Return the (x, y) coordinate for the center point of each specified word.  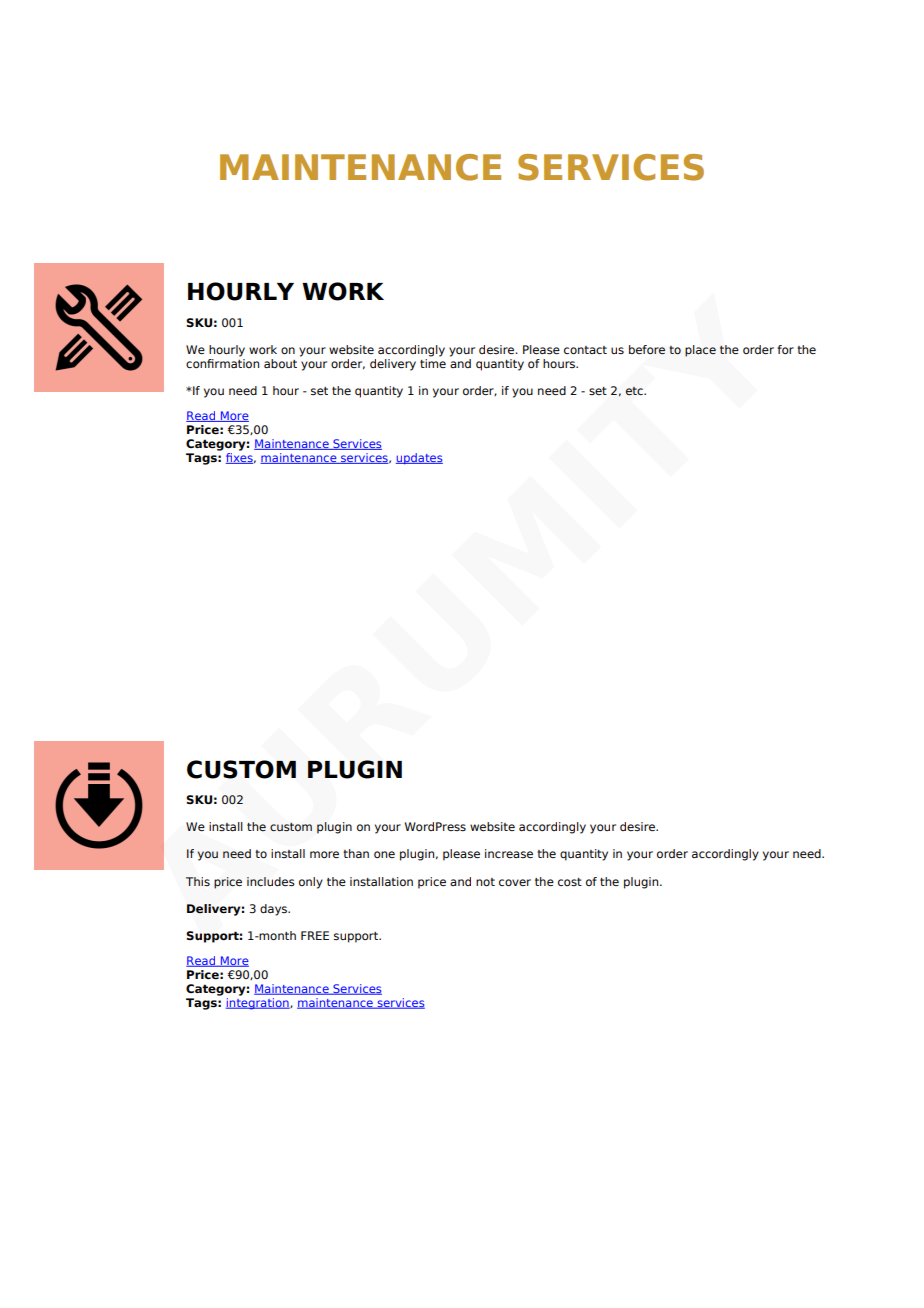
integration (258, 1004)
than (356, 853)
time (433, 362)
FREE (315, 935)
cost (570, 882)
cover (515, 882)
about (280, 363)
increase (509, 853)
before (647, 350)
